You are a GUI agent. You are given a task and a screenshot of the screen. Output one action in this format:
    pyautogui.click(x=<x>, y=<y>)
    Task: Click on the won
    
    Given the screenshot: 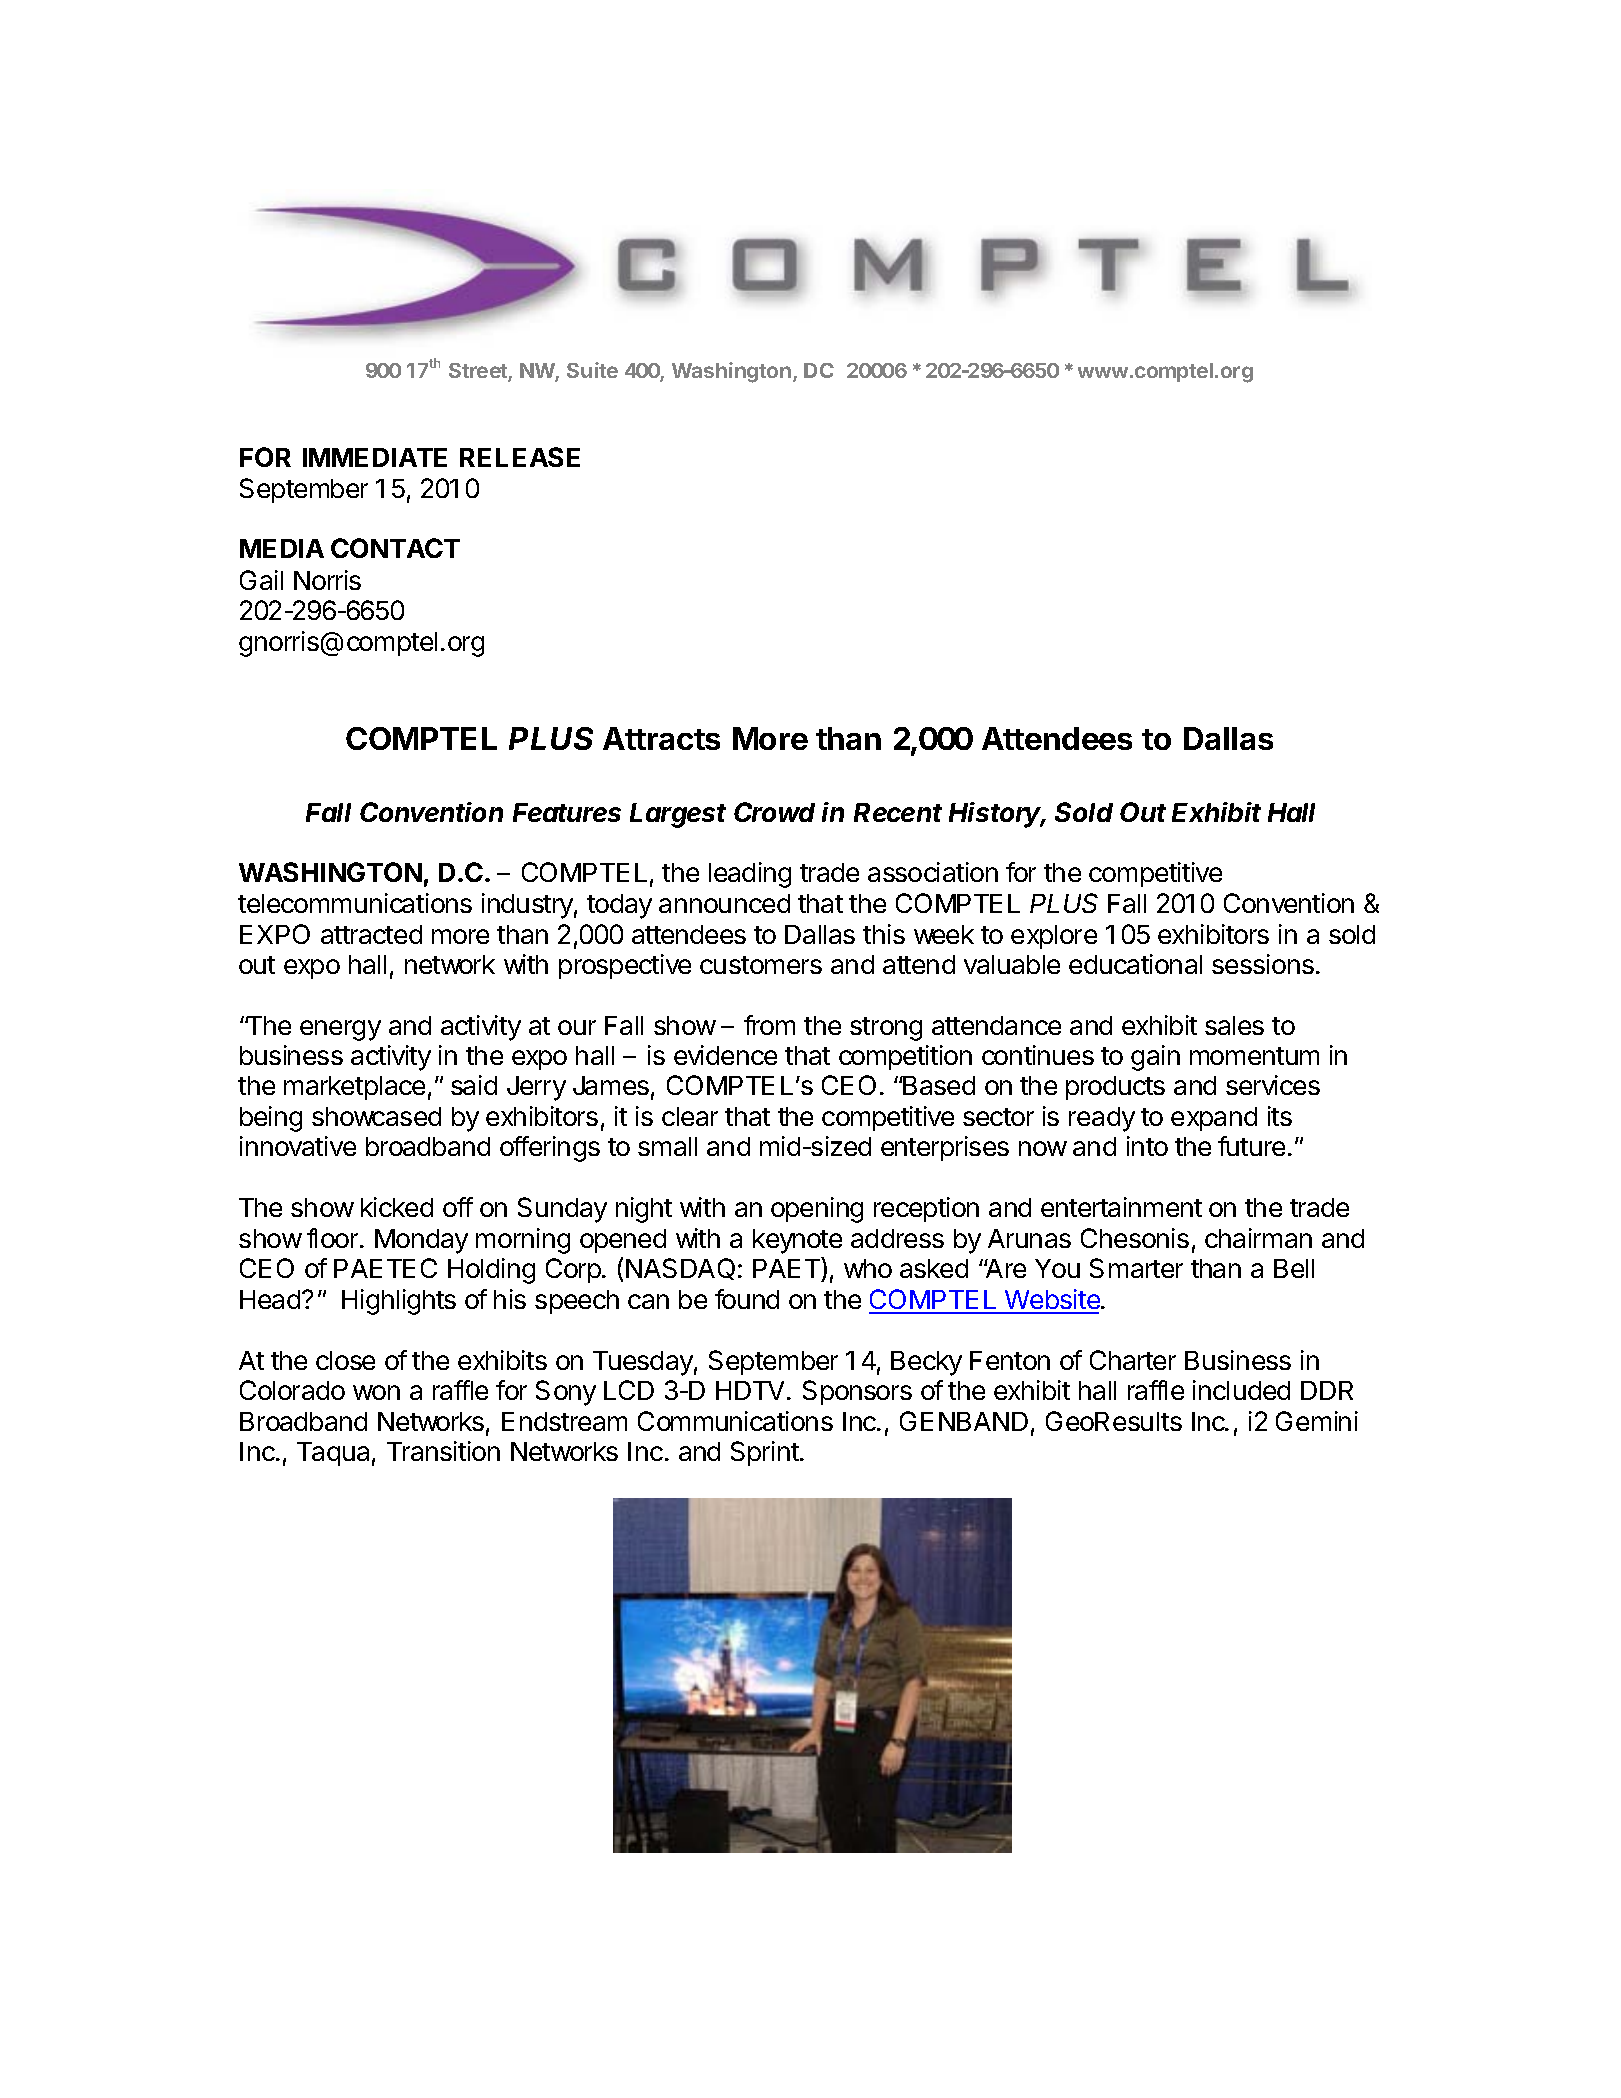 What is the action you would take?
    pyautogui.click(x=376, y=1392)
